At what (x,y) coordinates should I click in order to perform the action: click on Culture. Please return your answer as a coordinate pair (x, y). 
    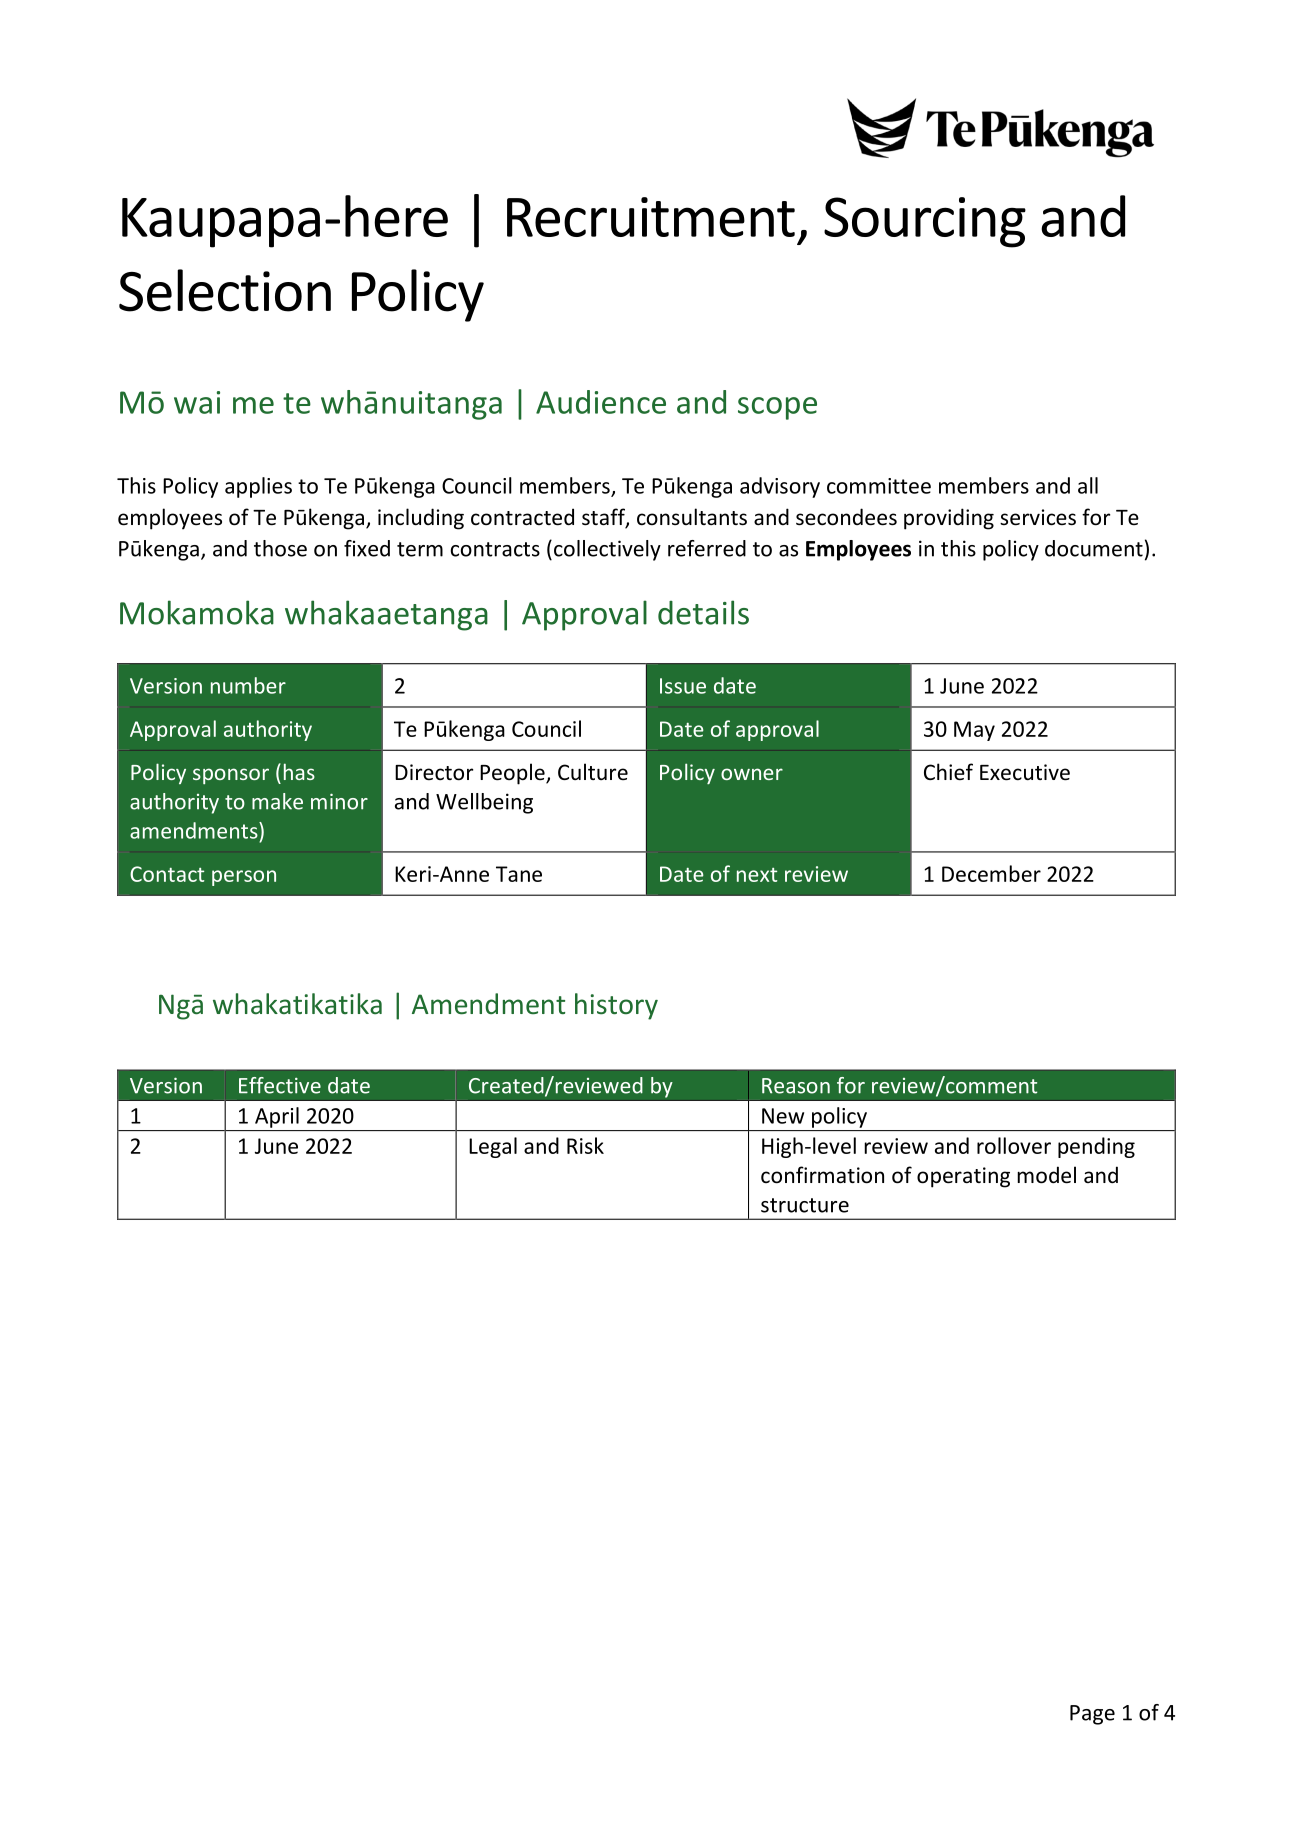
    Looking at the image, I should click on (593, 771).
